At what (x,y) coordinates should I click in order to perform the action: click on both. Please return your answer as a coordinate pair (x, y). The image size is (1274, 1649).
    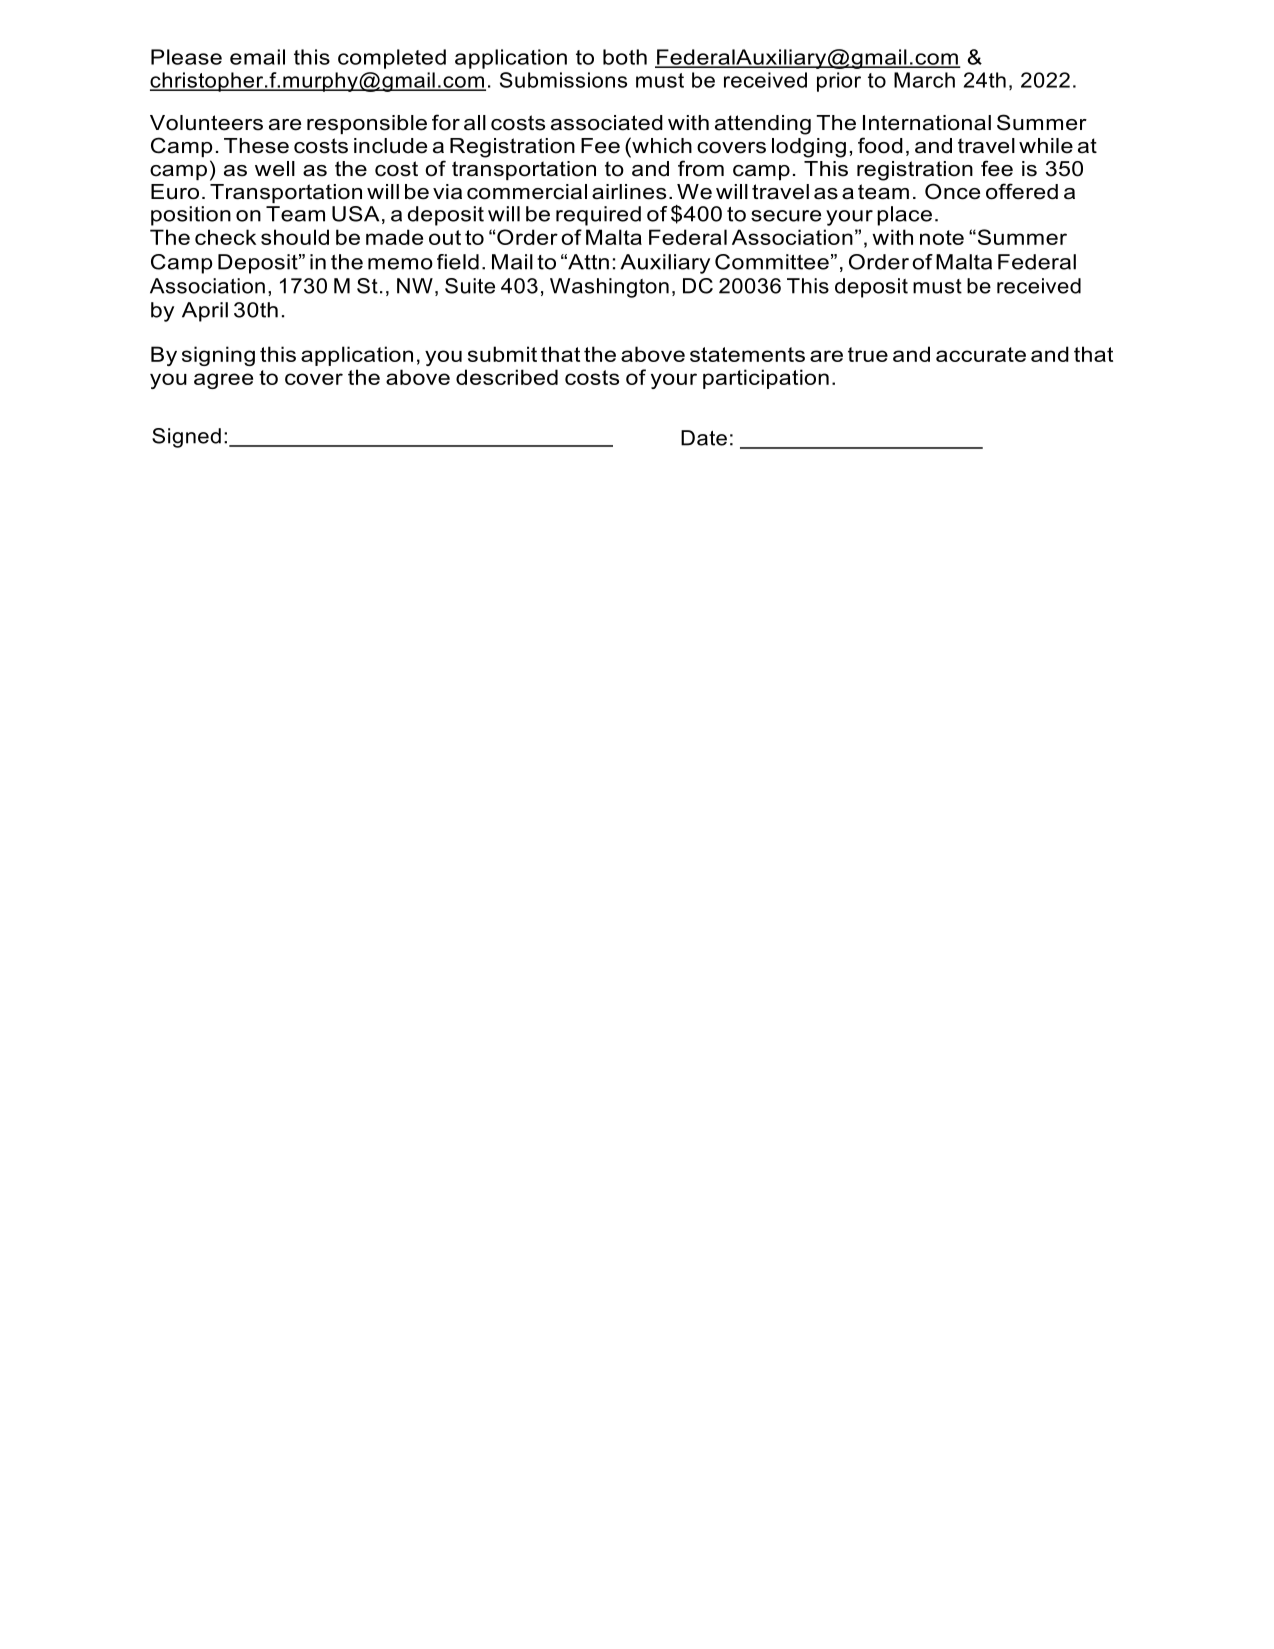
    Looking at the image, I should click on (625, 57).
